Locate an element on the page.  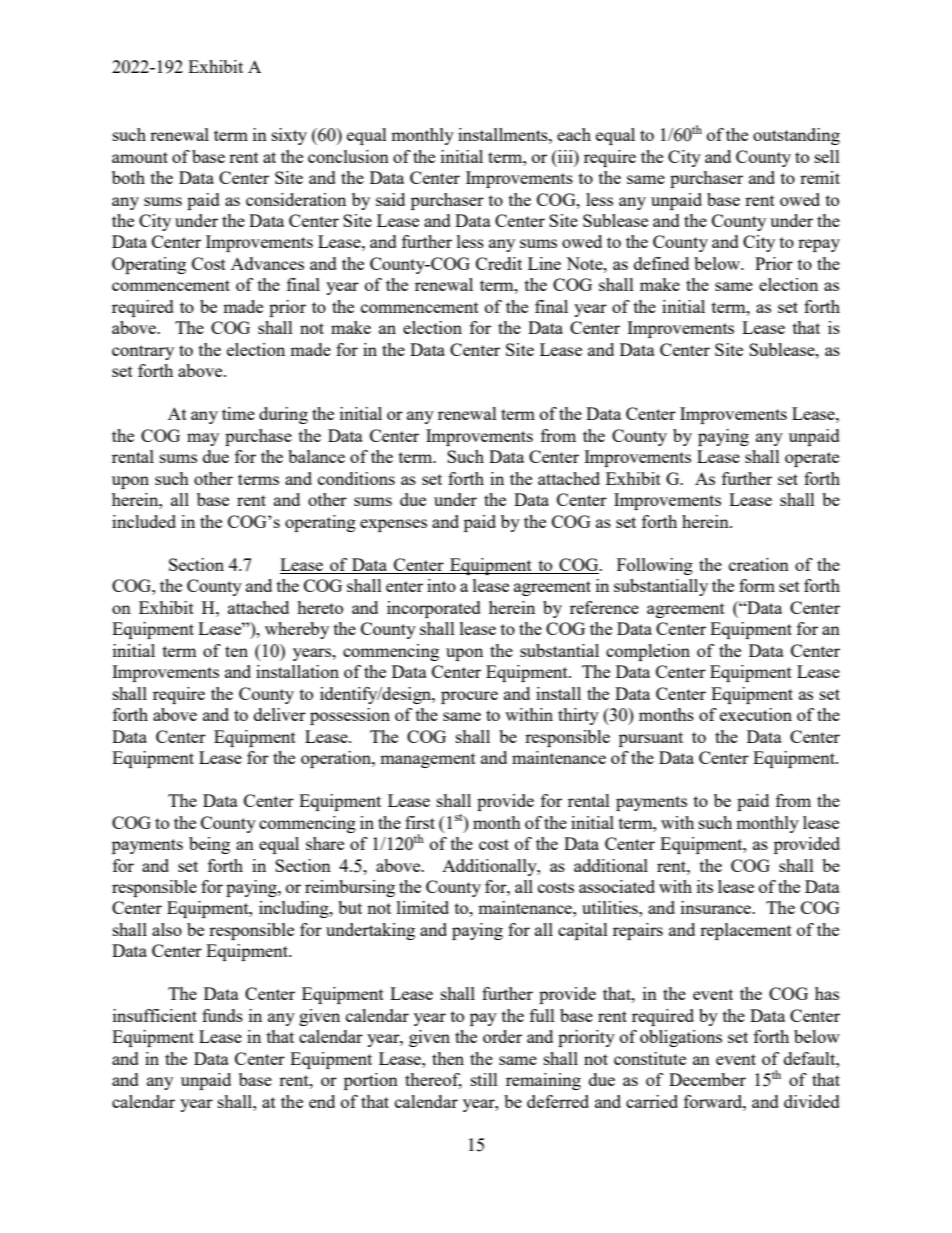
operate is located at coordinates (812, 459).
